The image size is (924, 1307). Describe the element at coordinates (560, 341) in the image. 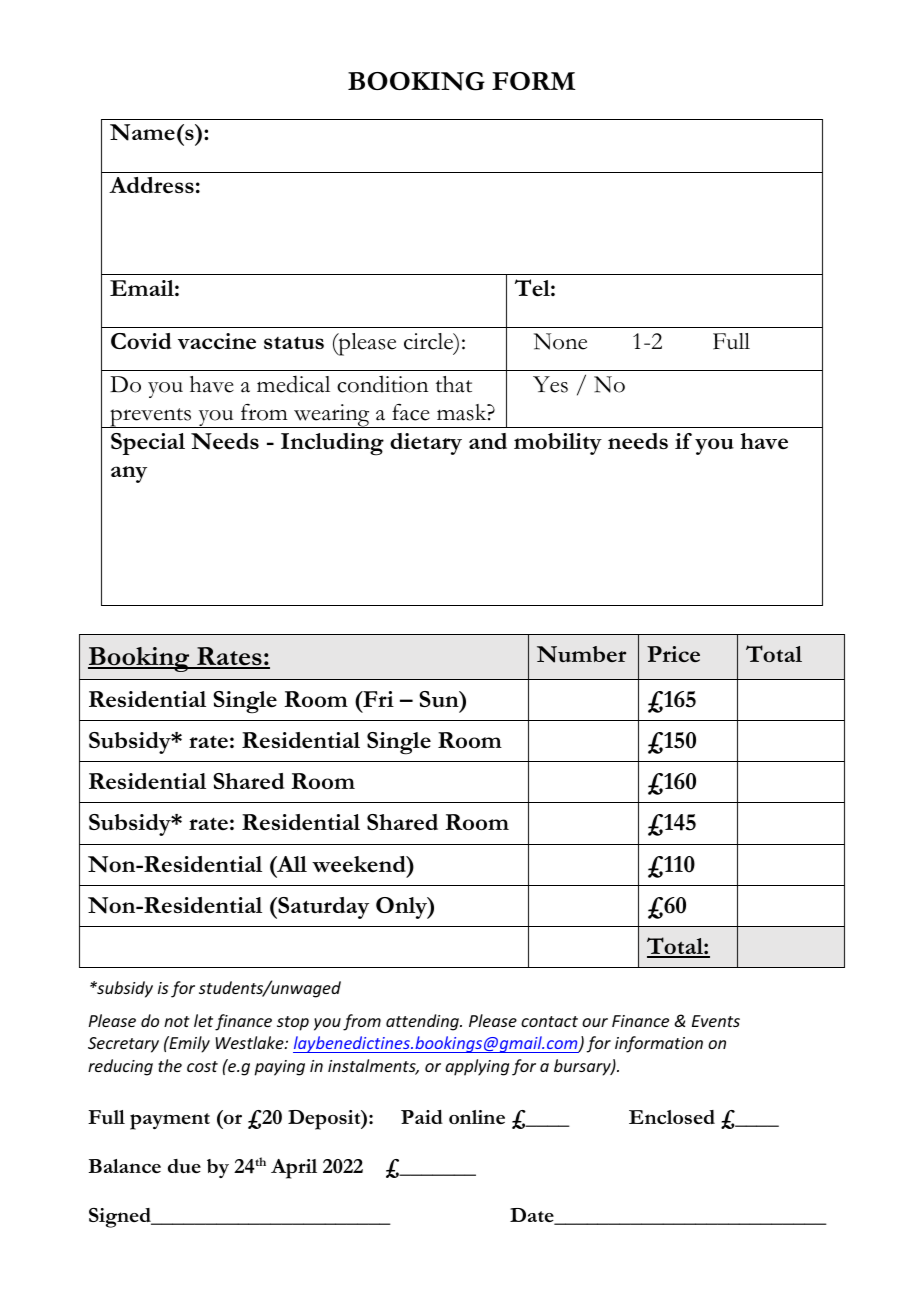

I see `None` at that location.
